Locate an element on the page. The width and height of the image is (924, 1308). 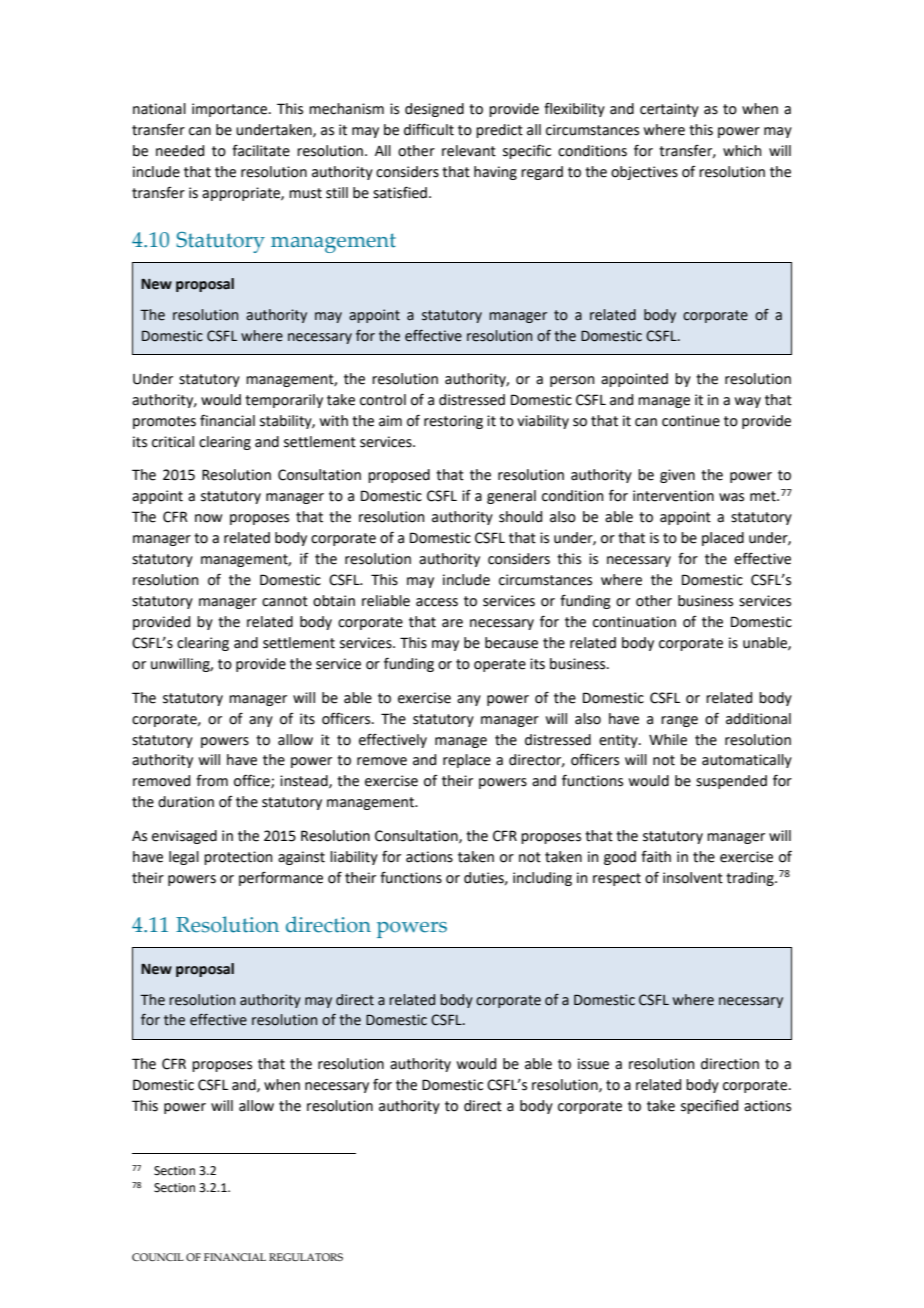
REGULATORS is located at coordinates (306, 1257).
